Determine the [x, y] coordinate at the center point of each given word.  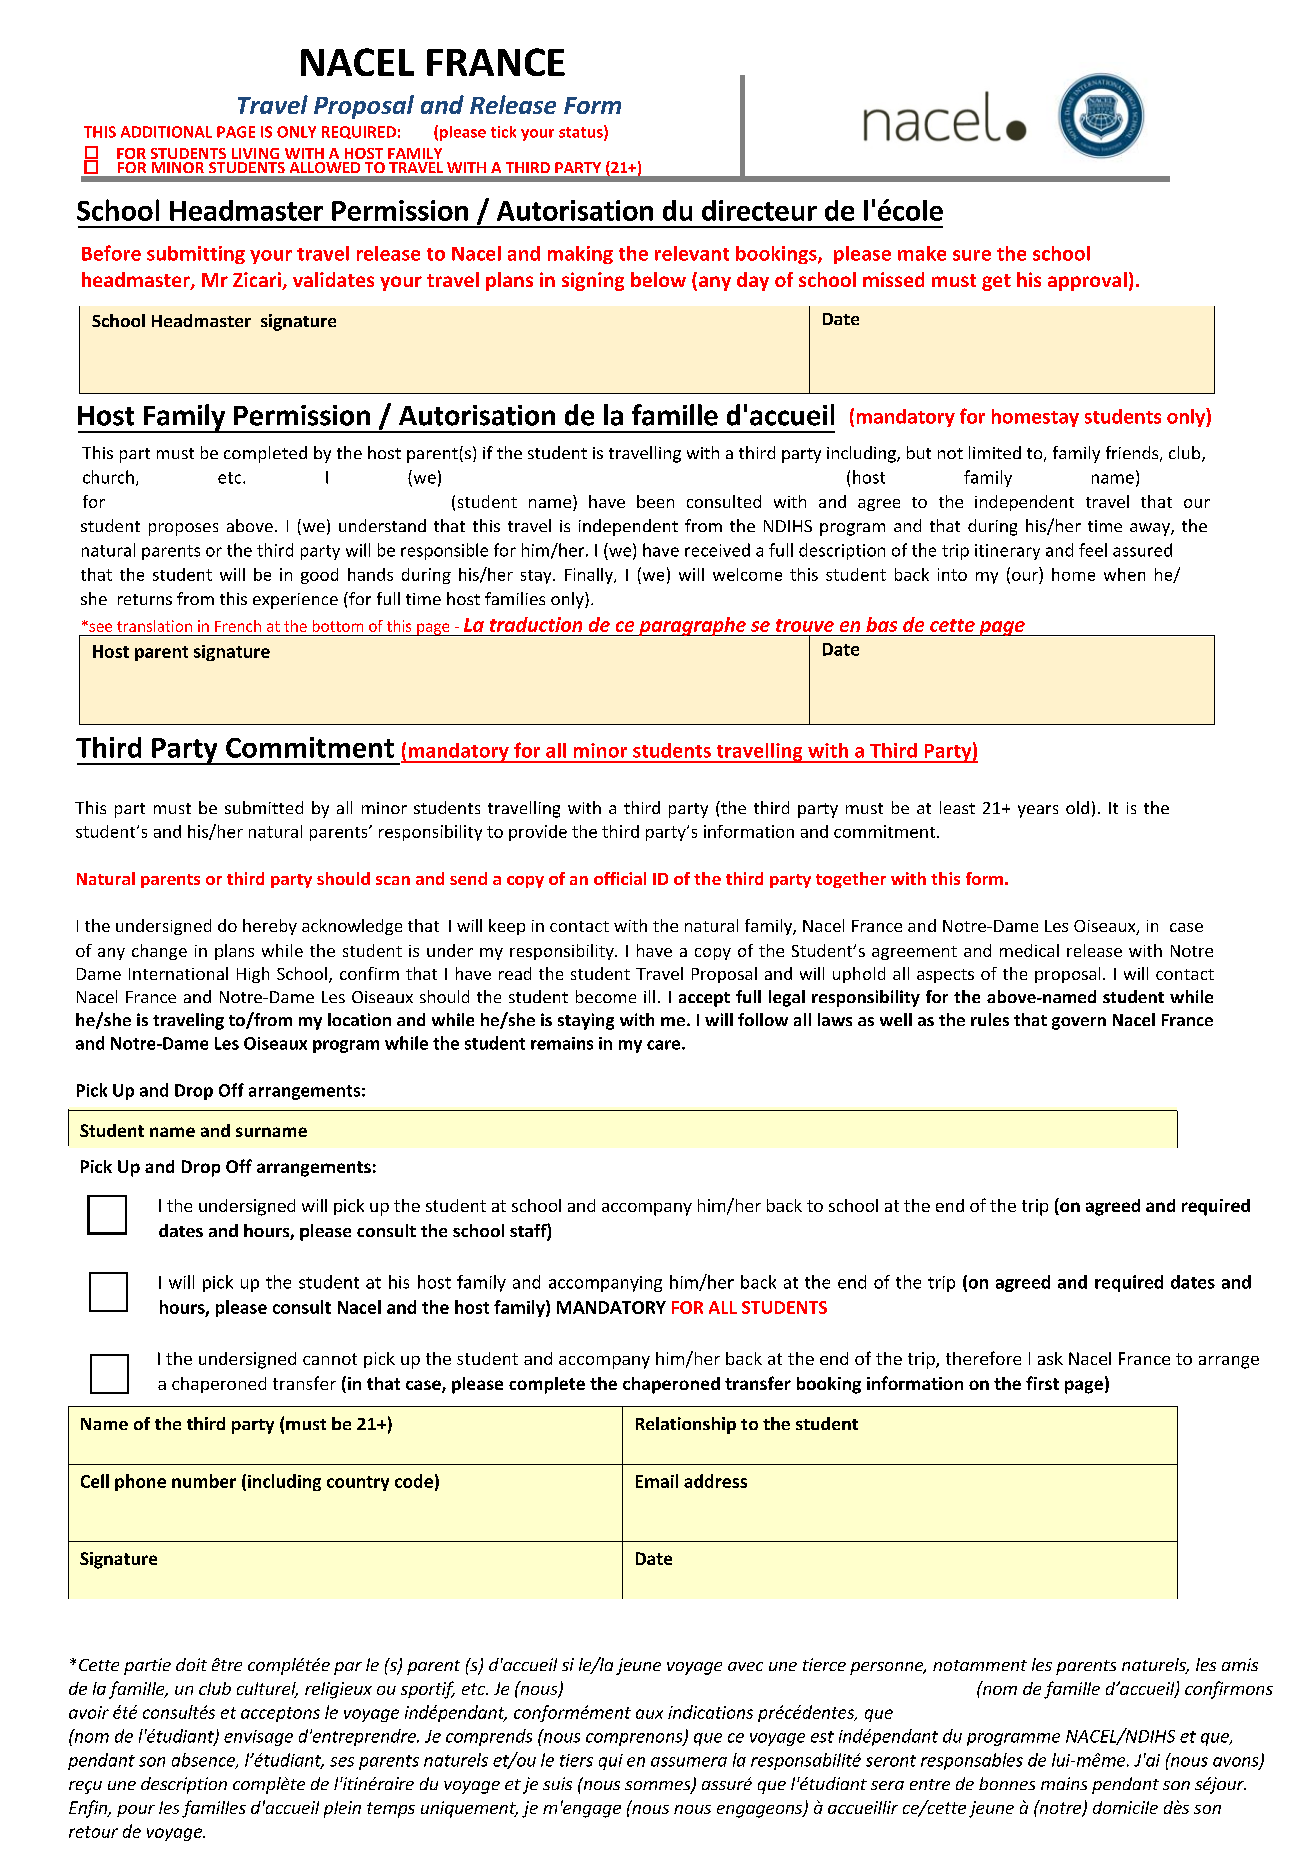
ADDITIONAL [166, 132]
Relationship [686, 1425]
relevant [692, 253]
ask [1050, 1358]
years [1038, 811]
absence [204, 1761]
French [238, 626]
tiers [576, 1760]
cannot [330, 1359]
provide [538, 833]
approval [1087, 281]
